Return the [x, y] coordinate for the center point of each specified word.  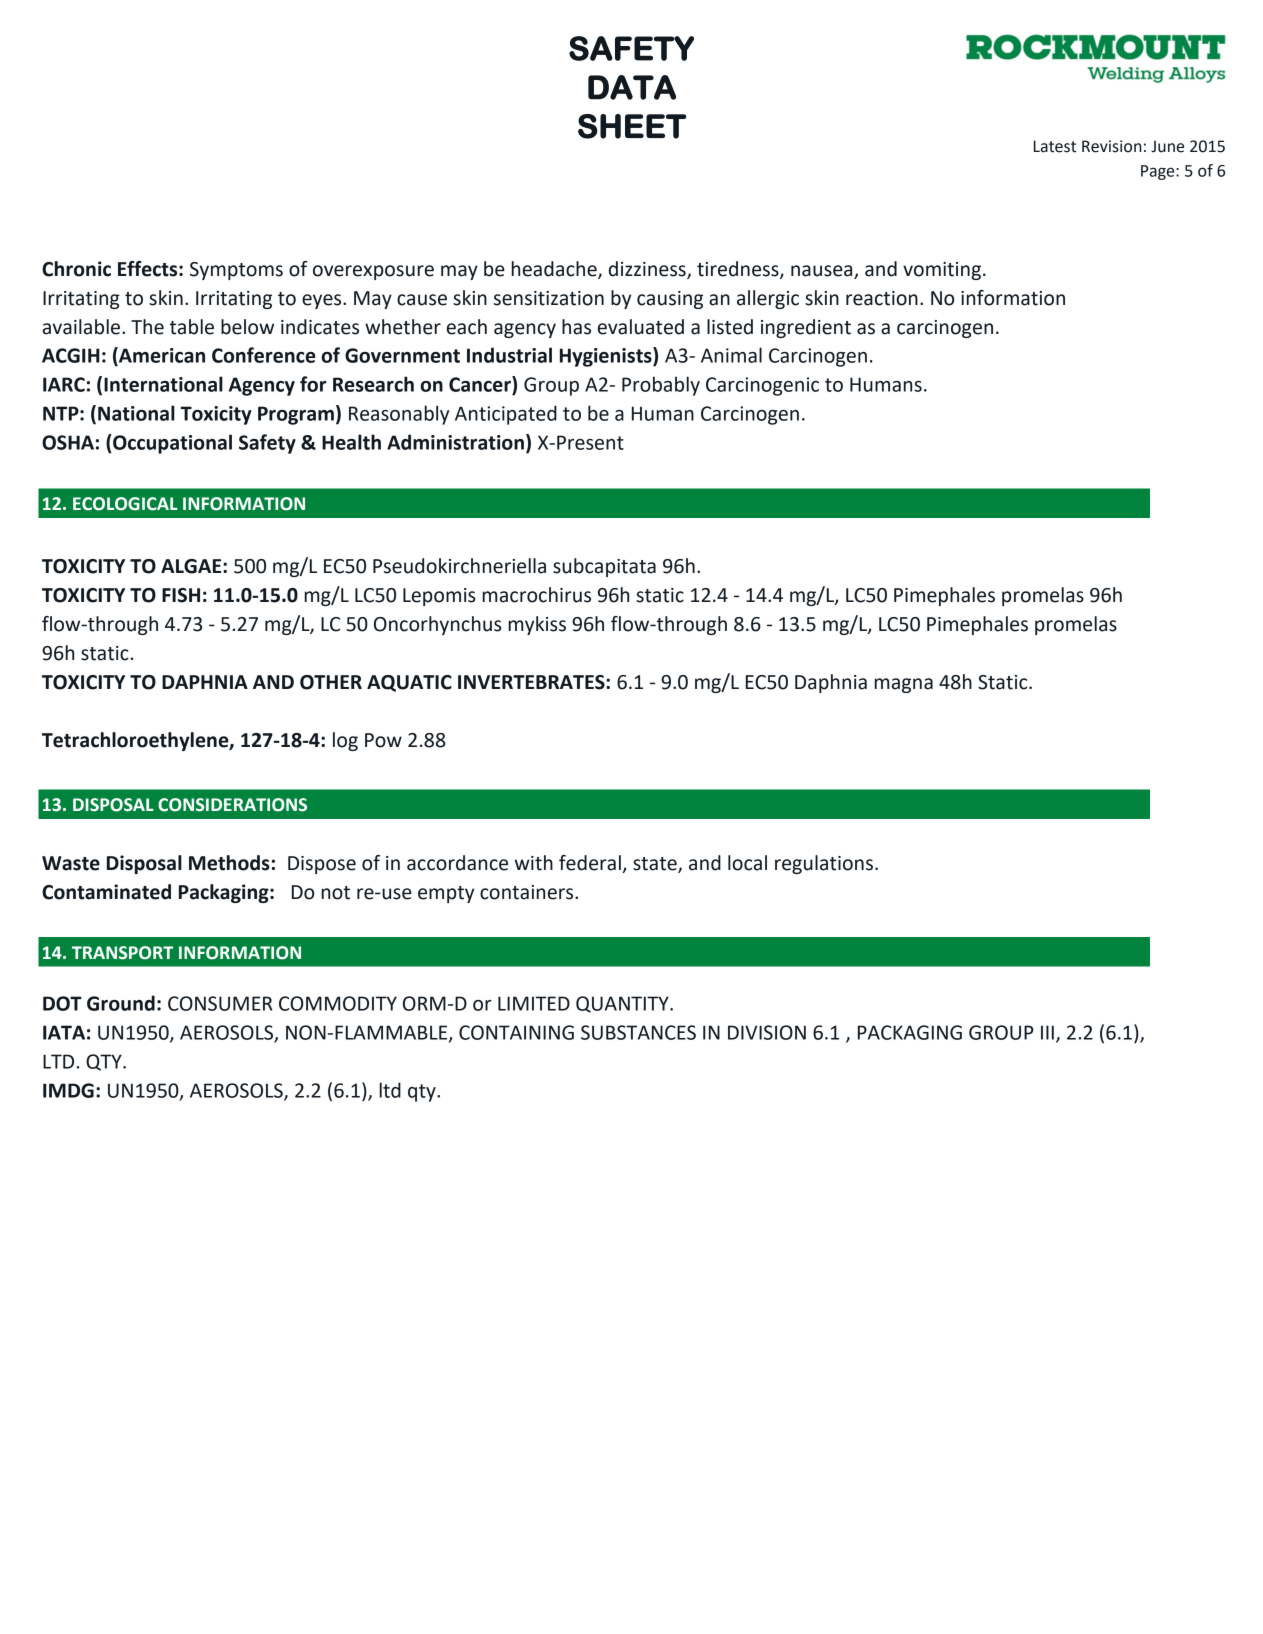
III [1047, 1032]
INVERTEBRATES [532, 682]
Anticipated [506, 415]
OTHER [331, 682]
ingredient [806, 328]
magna [904, 685]
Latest [1055, 146]
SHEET [632, 126]
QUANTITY [623, 1004]
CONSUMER [220, 1003]
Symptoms [236, 271]
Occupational [171, 444]
